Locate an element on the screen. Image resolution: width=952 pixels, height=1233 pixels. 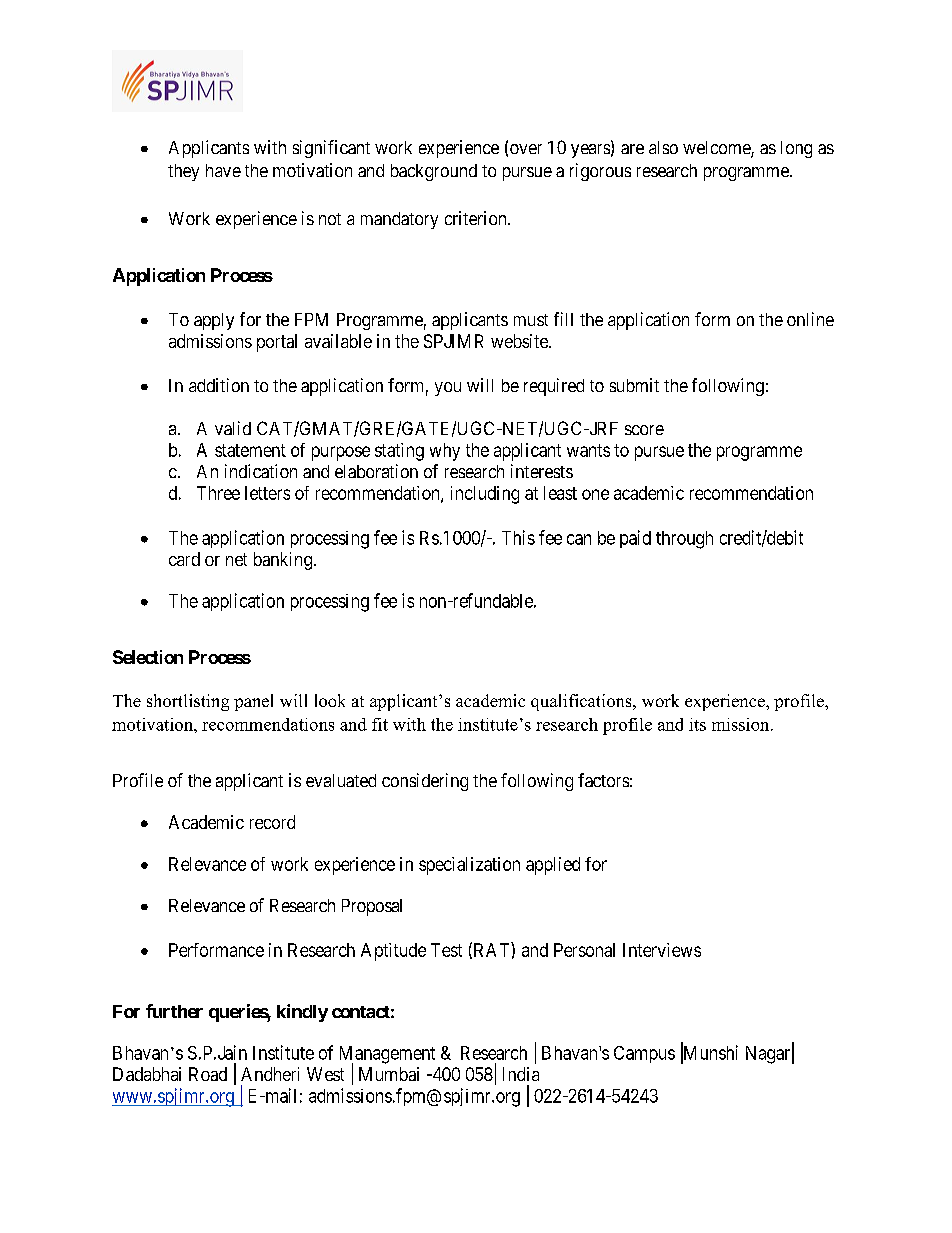
statement is located at coordinates (250, 450).
